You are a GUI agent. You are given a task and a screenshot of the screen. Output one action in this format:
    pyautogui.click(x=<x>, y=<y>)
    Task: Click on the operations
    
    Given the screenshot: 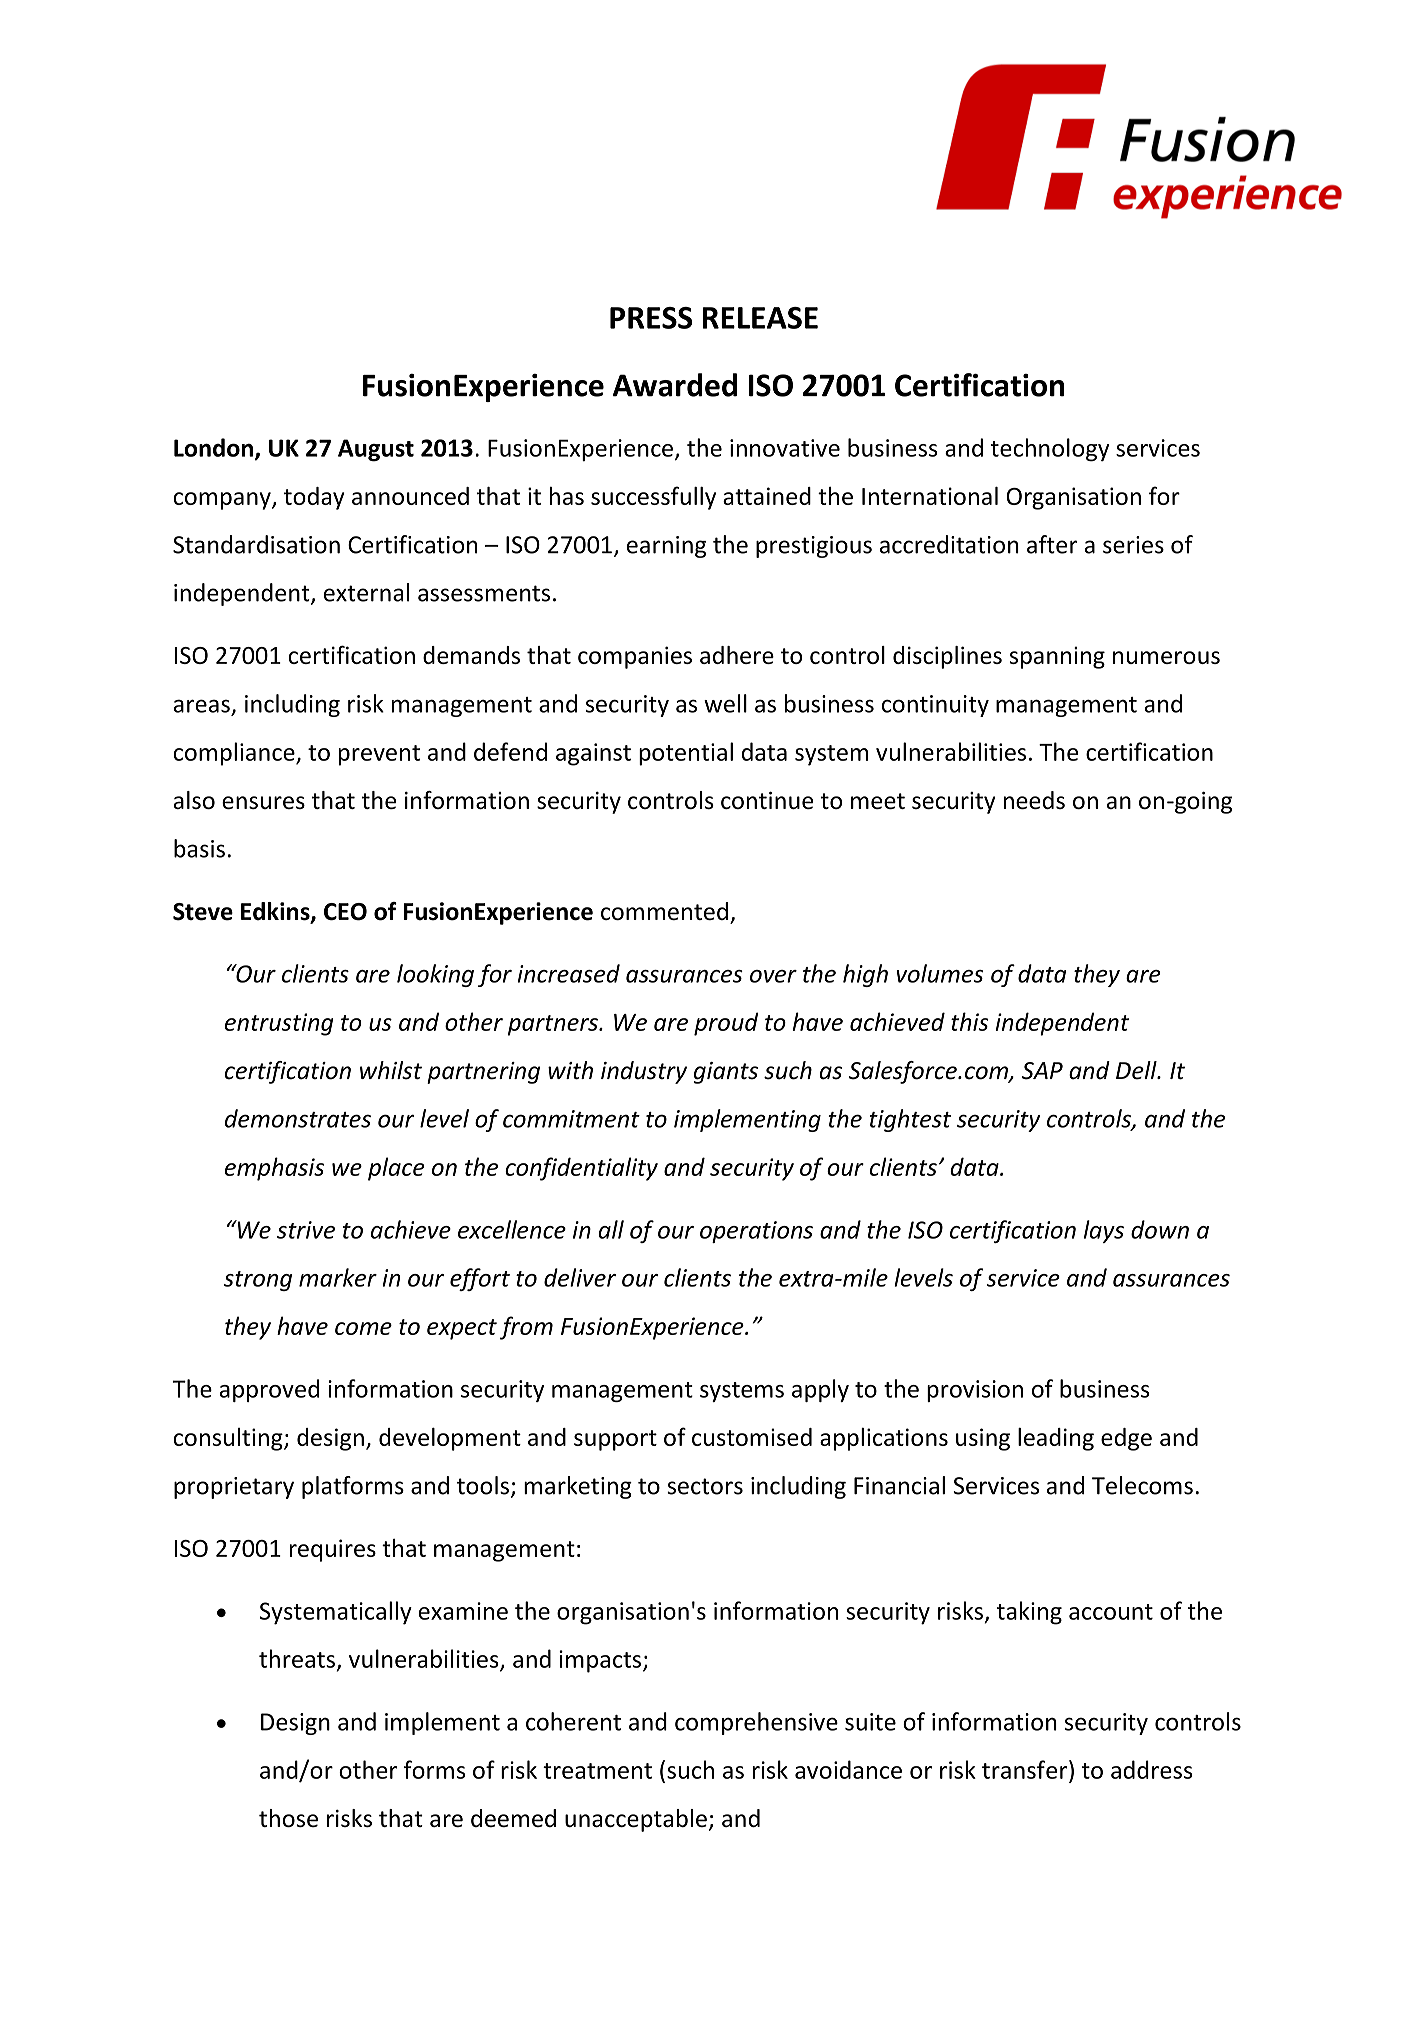 What is the action you would take?
    pyautogui.click(x=756, y=1232)
